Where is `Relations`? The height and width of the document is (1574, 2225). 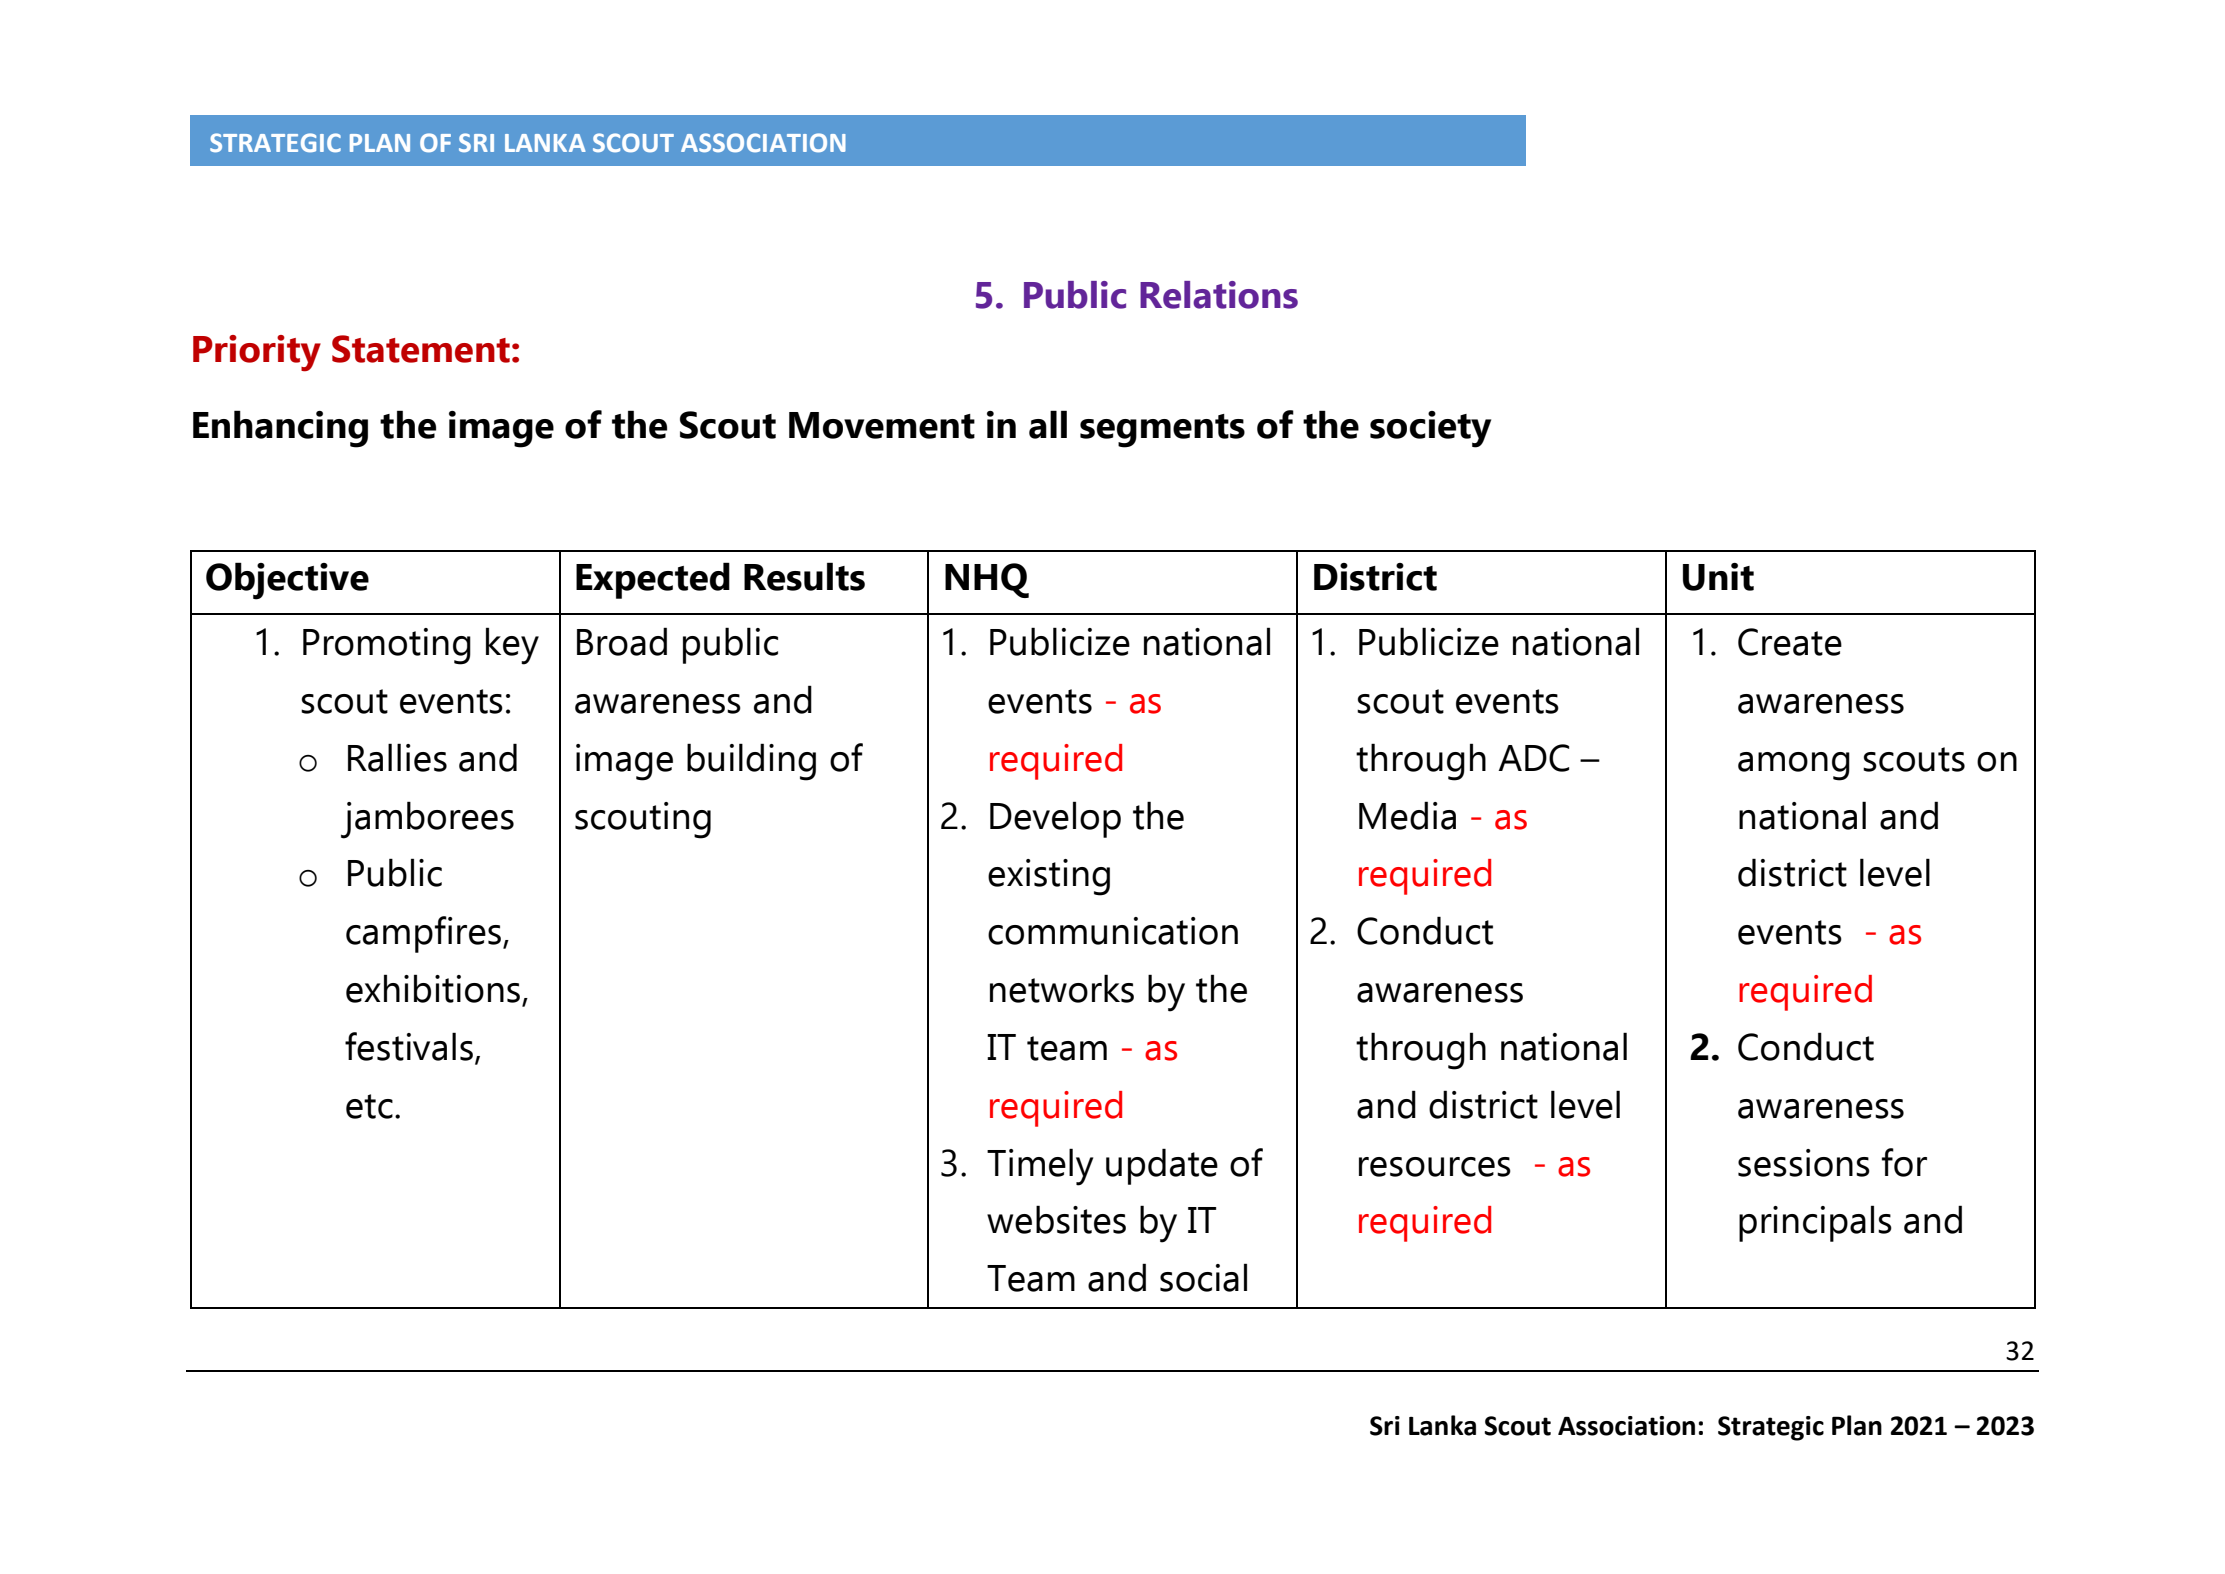
Relations is located at coordinates (1219, 295).
